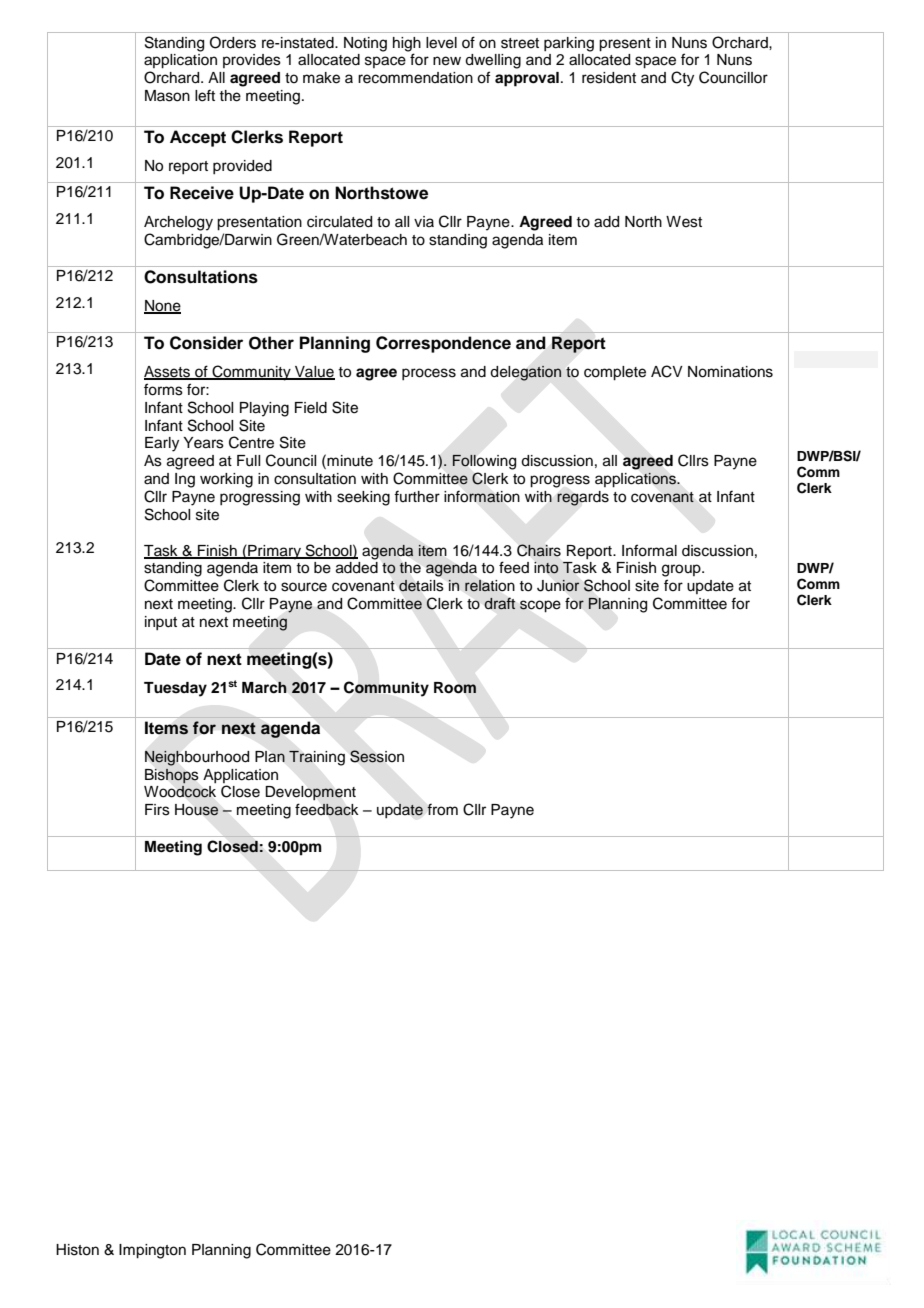 This screenshot has width=924, height=1308. Describe the element at coordinates (197, 810) in the screenshot. I see `House` at that location.
